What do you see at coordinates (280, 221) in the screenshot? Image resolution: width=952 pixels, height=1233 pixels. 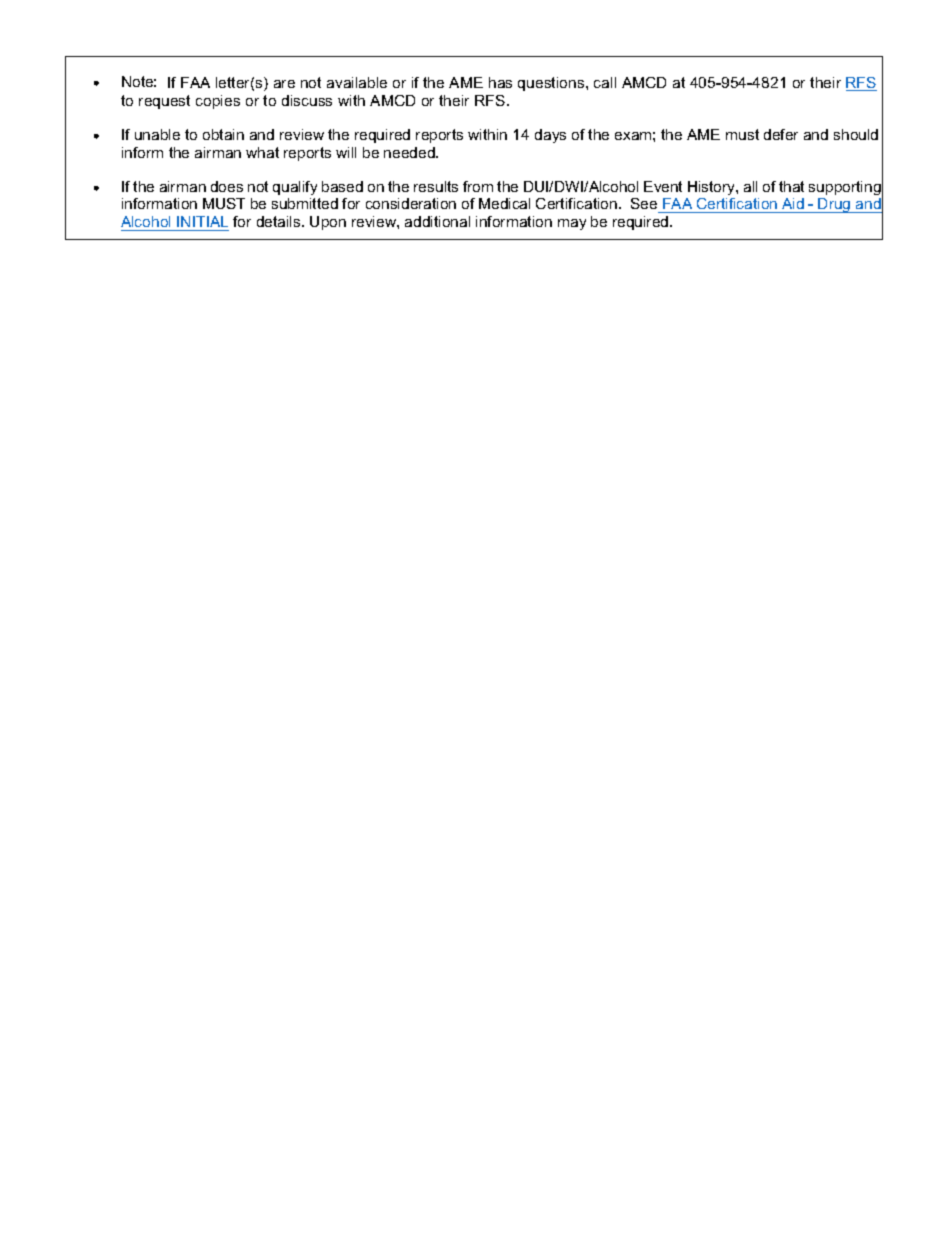 I see `details` at bounding box center [280, 221].
